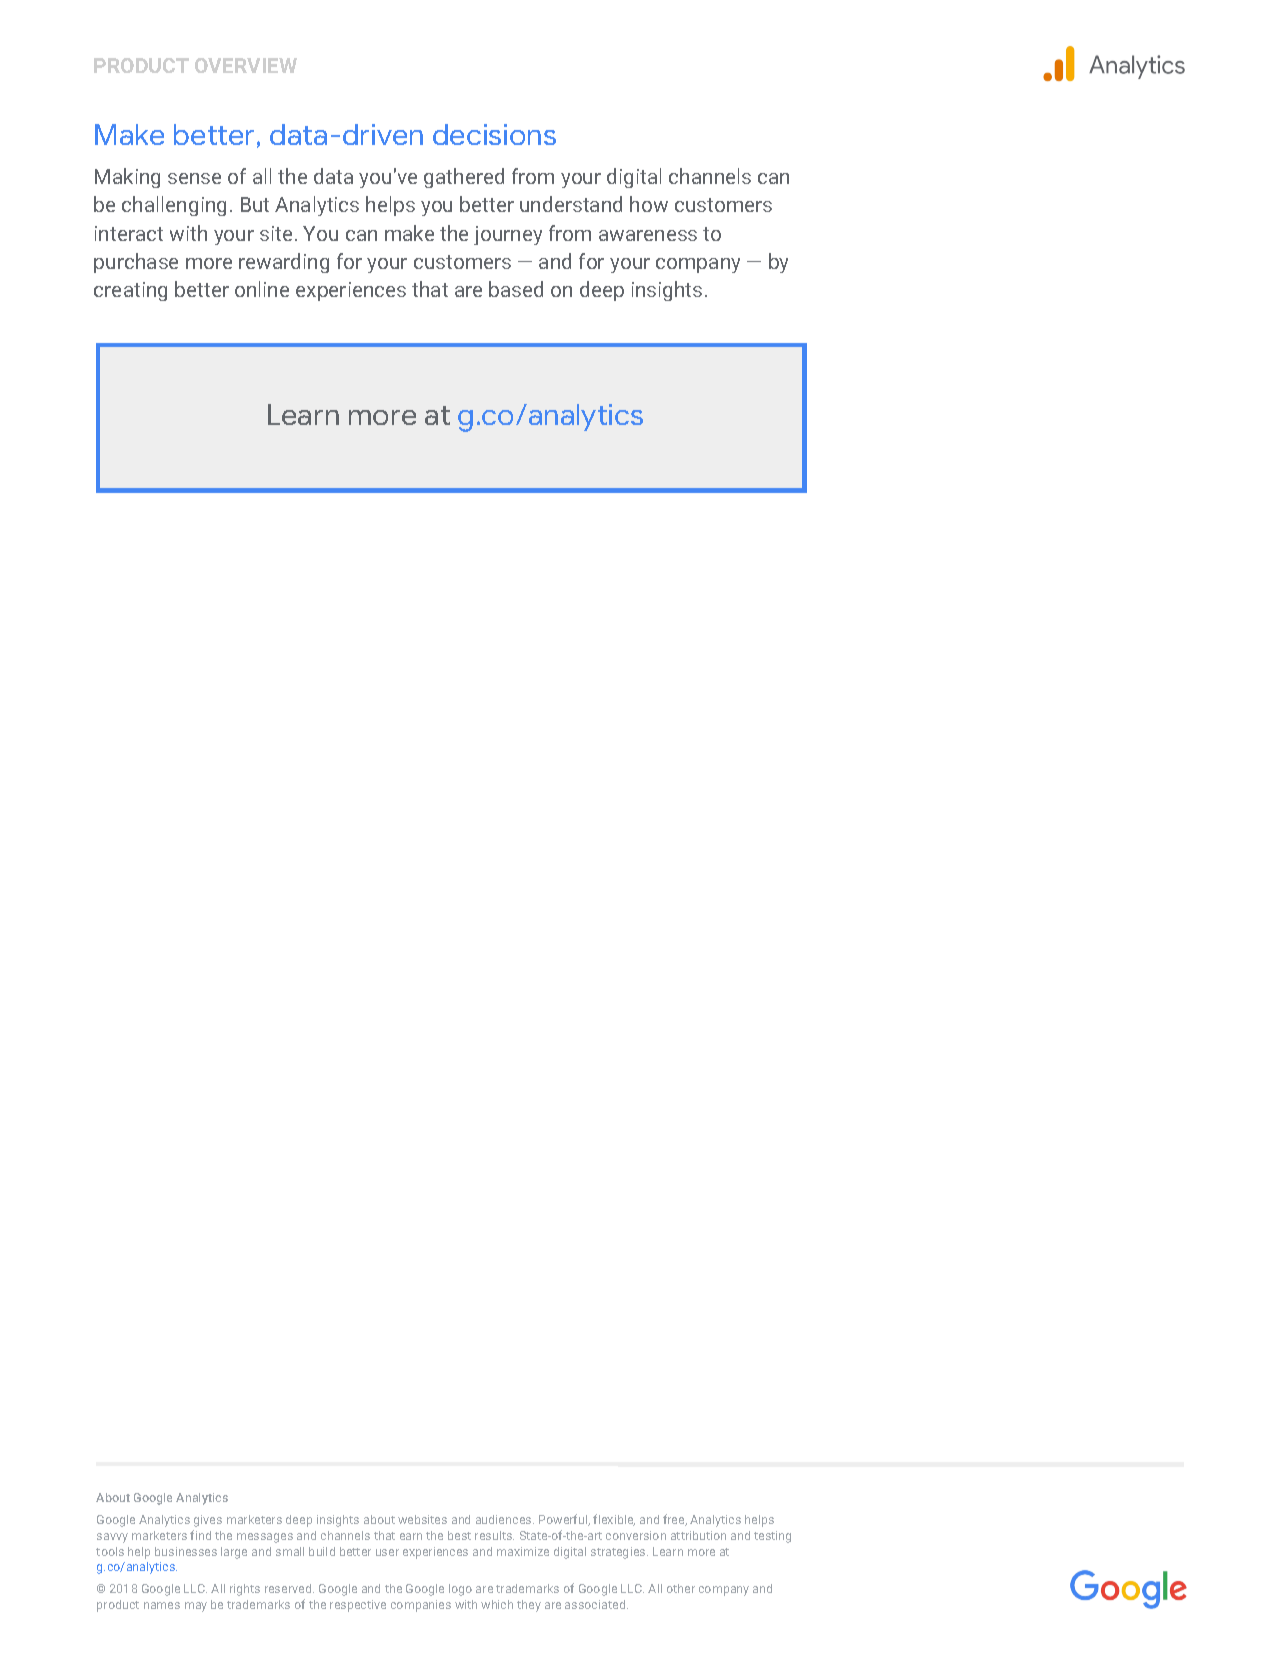  I want to click on online, so click(262, 289).
